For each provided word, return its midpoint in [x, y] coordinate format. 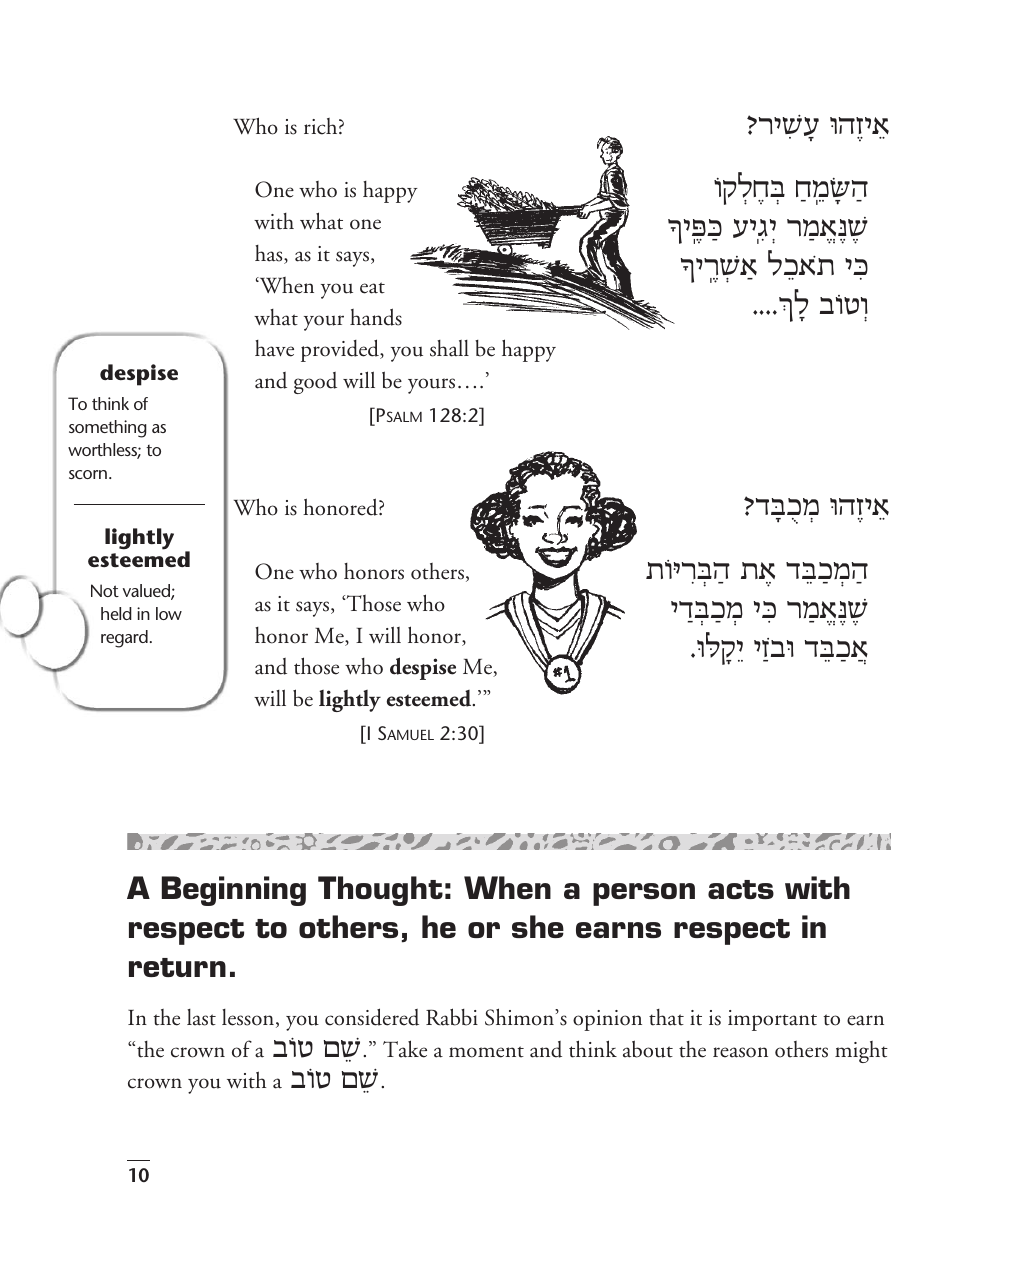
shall [449, 348]
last [201, 1017]
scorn [88, 474]
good [315, 383]
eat [372, 288]
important [772, 1020]
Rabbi [452, 1017]
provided [341, 350]
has [270, 254]
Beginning [234, 891]
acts [741, 889]
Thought [380, 891]
